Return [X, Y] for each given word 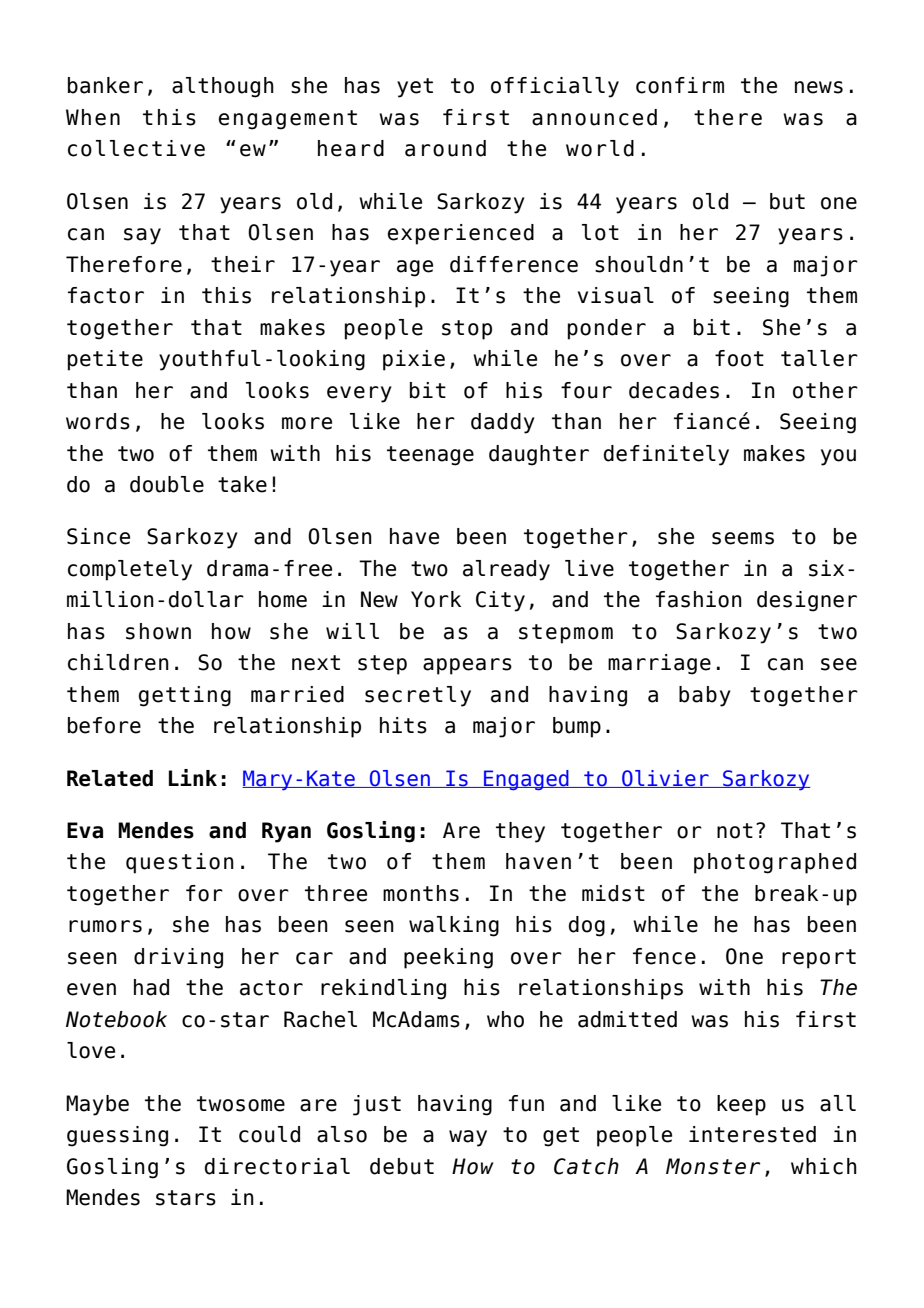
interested [752, 1134]
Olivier [665, 779]
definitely [666, 455]
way [468, 1138]
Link [193, 777]
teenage [430, 456]
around [445, 148]
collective [136, 148]
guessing [117, 1136]
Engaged [526, 780]
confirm [680, 85]
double [167, 484]
